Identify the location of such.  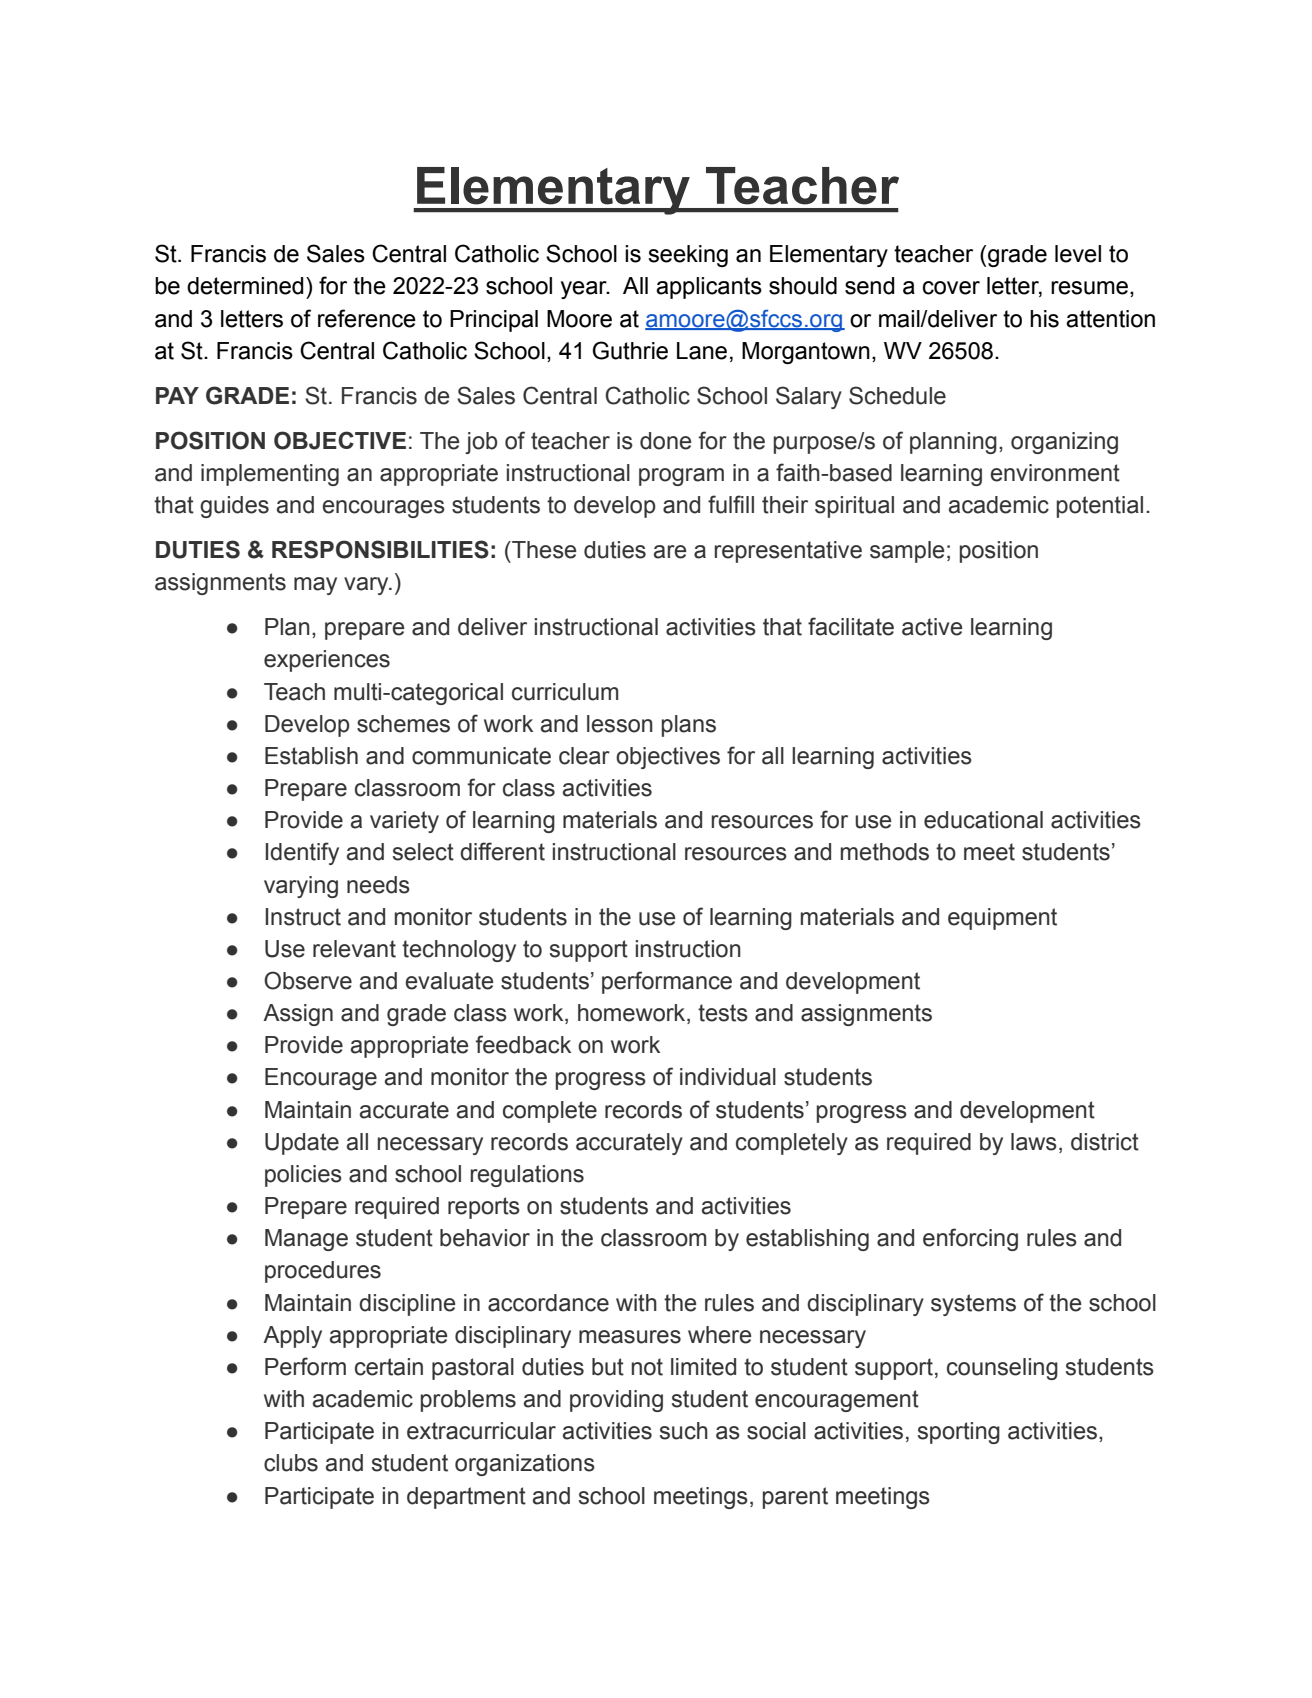
(684, 1431).
